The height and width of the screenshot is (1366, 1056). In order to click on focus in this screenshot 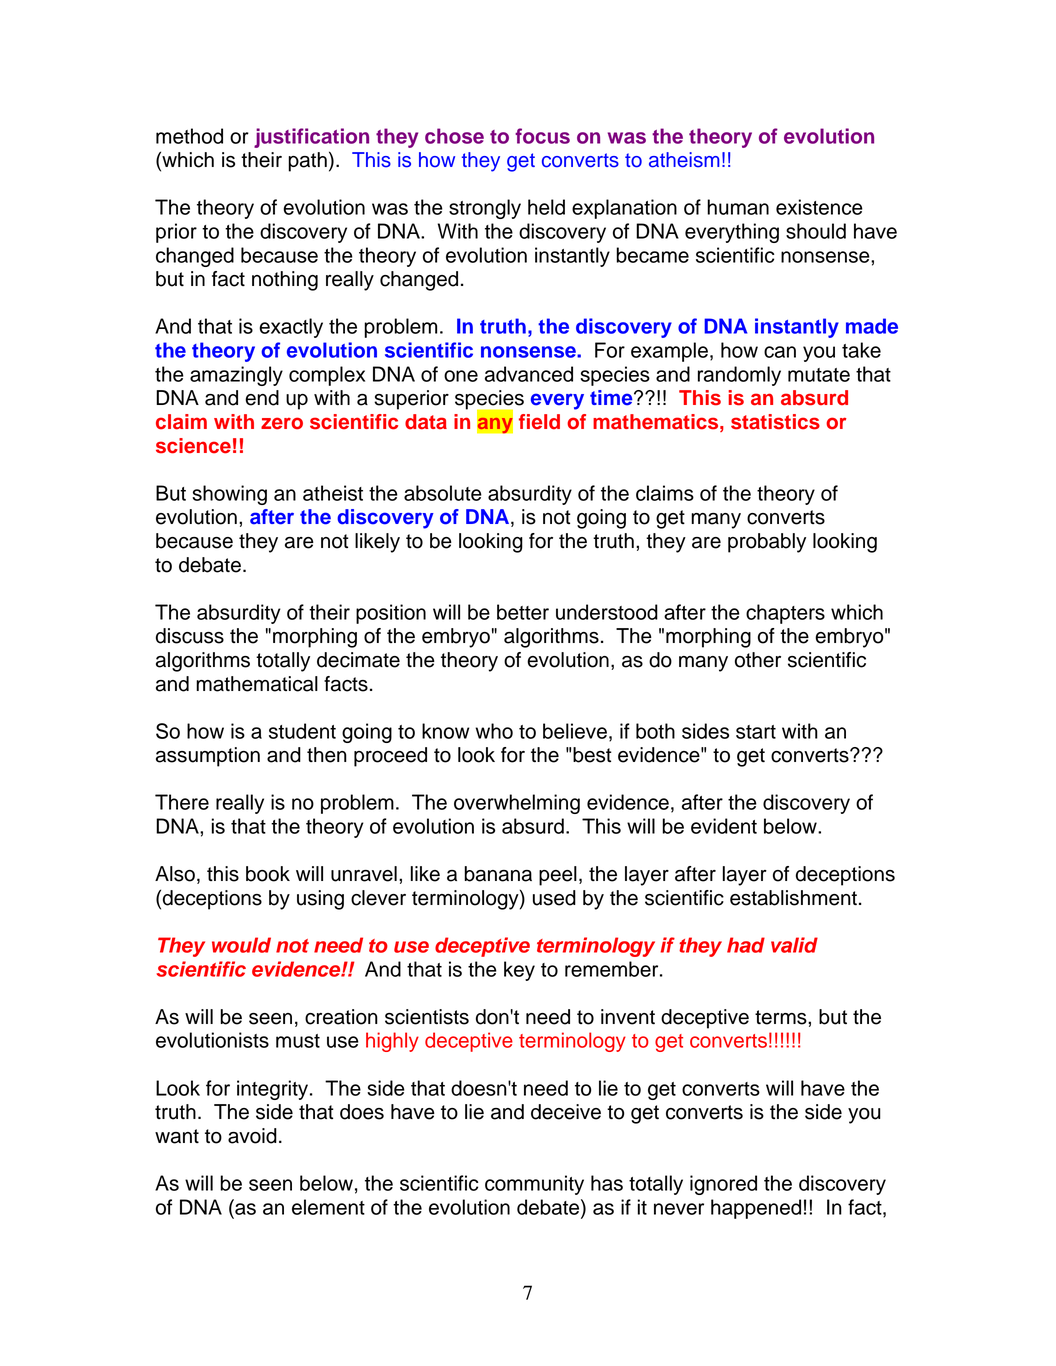, I will do `click(542, 136)`.
